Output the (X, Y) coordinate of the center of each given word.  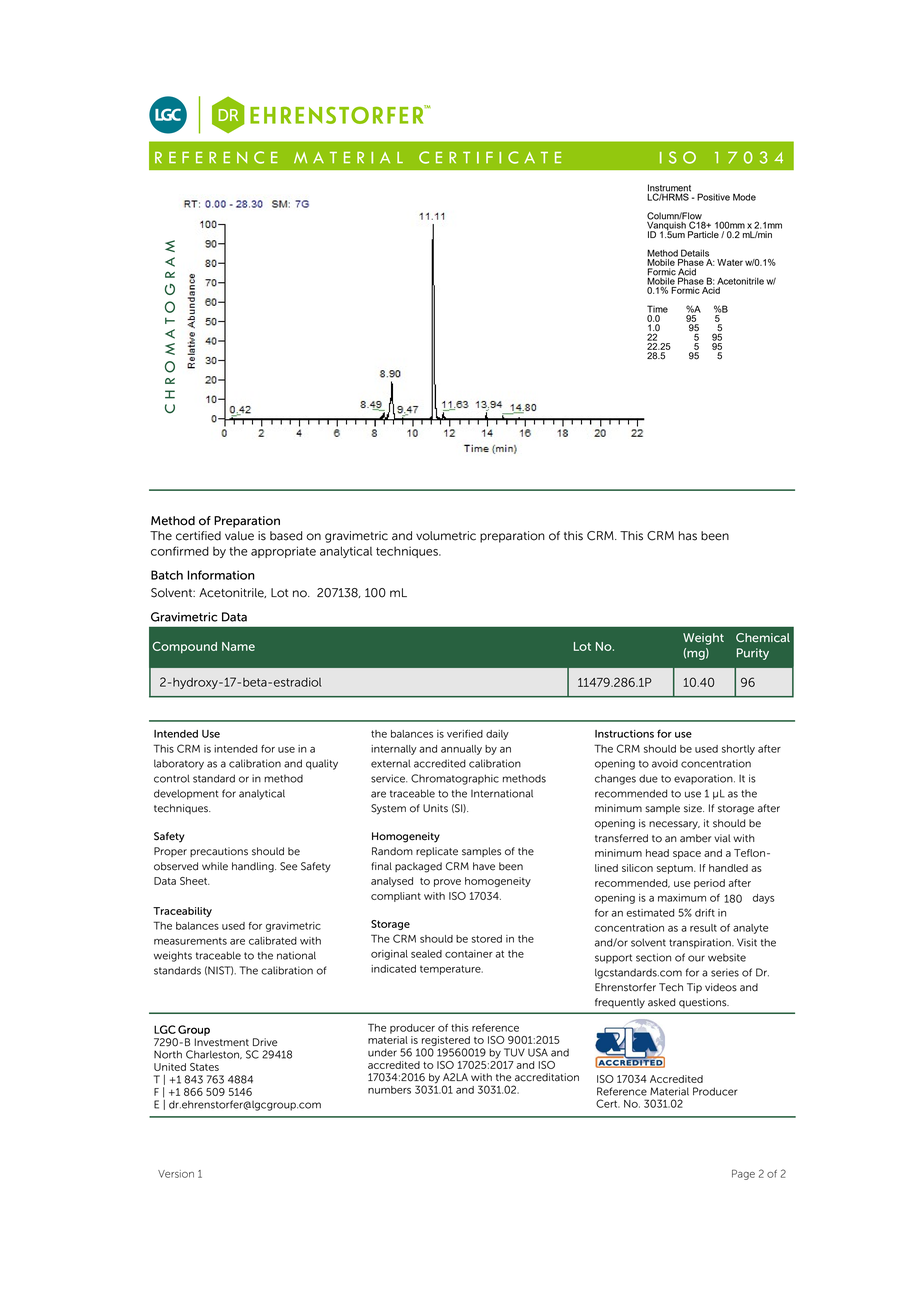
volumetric (446, 536)
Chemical (763, 637)
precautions (219, 852)
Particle (703, 234)
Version (176, 1174)
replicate (437, 852)
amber (695, 838)
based (286, 536)
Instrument (669, 189)
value (239, 536)
